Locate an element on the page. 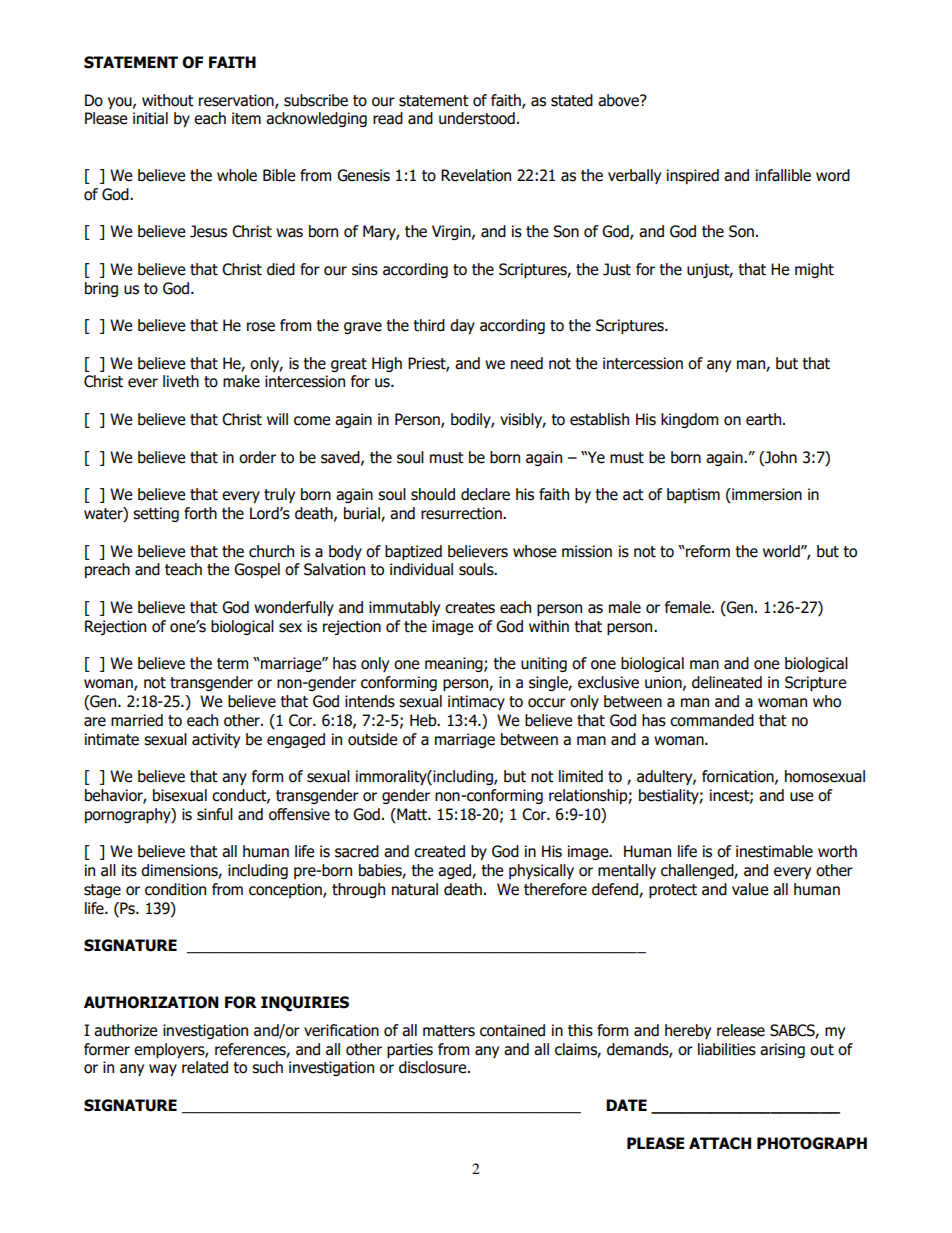 This page has width=952, height=1233. ATTACH is located at coordinates (720, 1143).
